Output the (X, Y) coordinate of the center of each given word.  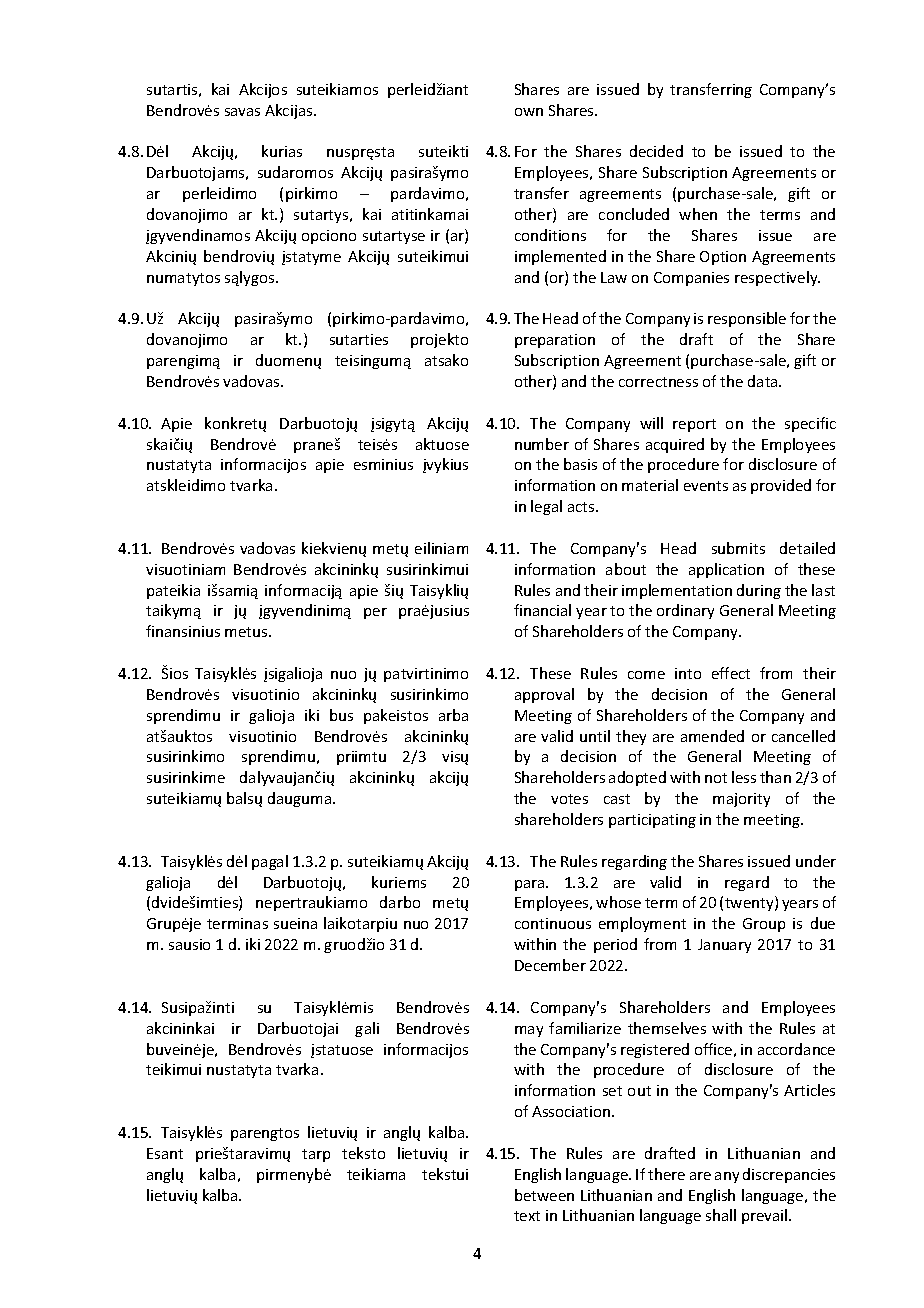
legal (546, 507)
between (544, 1195)
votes (569, 799)
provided (781, 486)
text (527, 1216)
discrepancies (789, 1175)
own (529, 112)
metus (247, 632)
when (698, 214)
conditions (550, 235)
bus (341, 715)
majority (741, 800)
